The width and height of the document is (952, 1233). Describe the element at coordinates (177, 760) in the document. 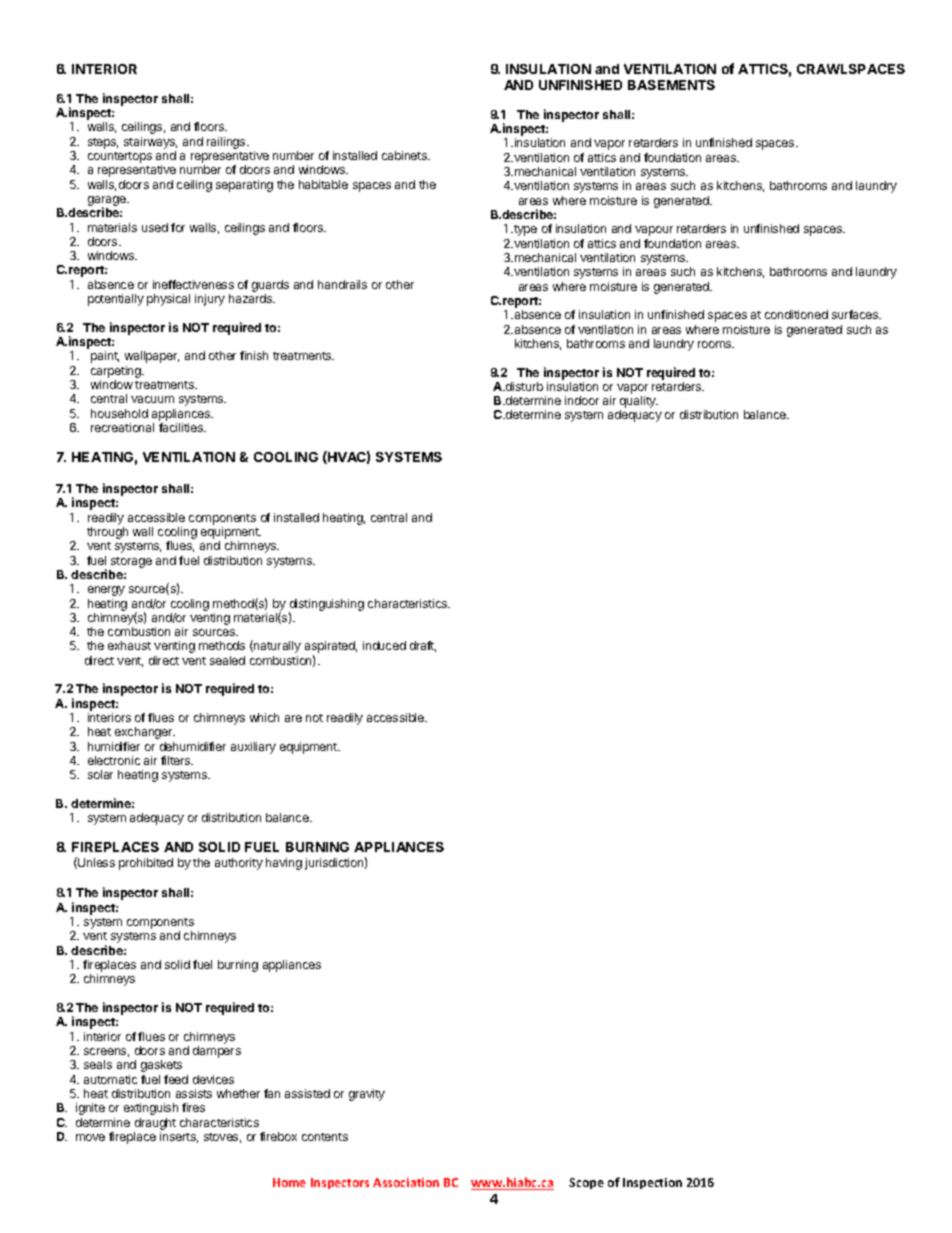

I see `filters` at that location.
